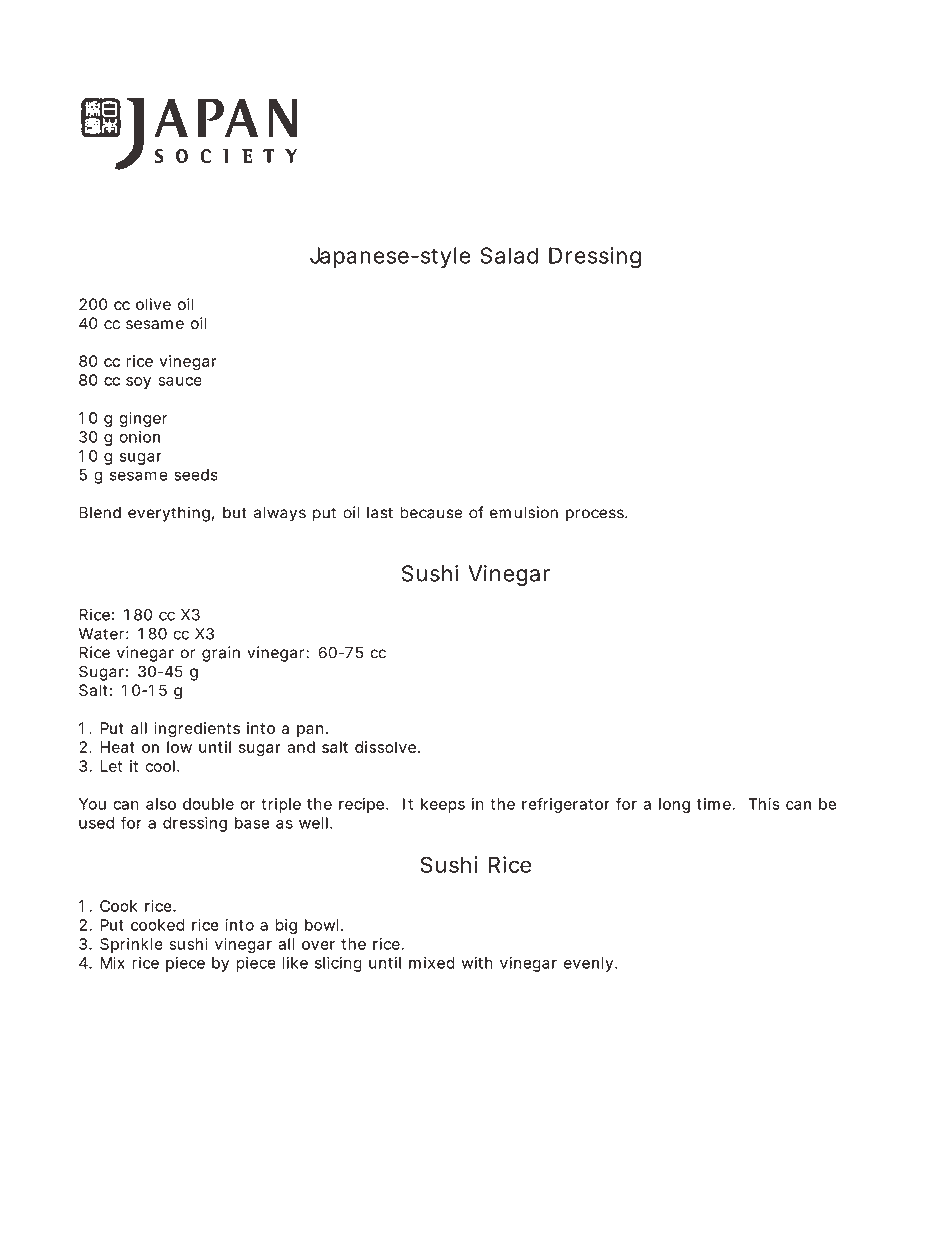 This document has height=1233, width=952. What do you see at coordinates (764, 804) in the document?
I see `This` at bounding box center [764, 804].
